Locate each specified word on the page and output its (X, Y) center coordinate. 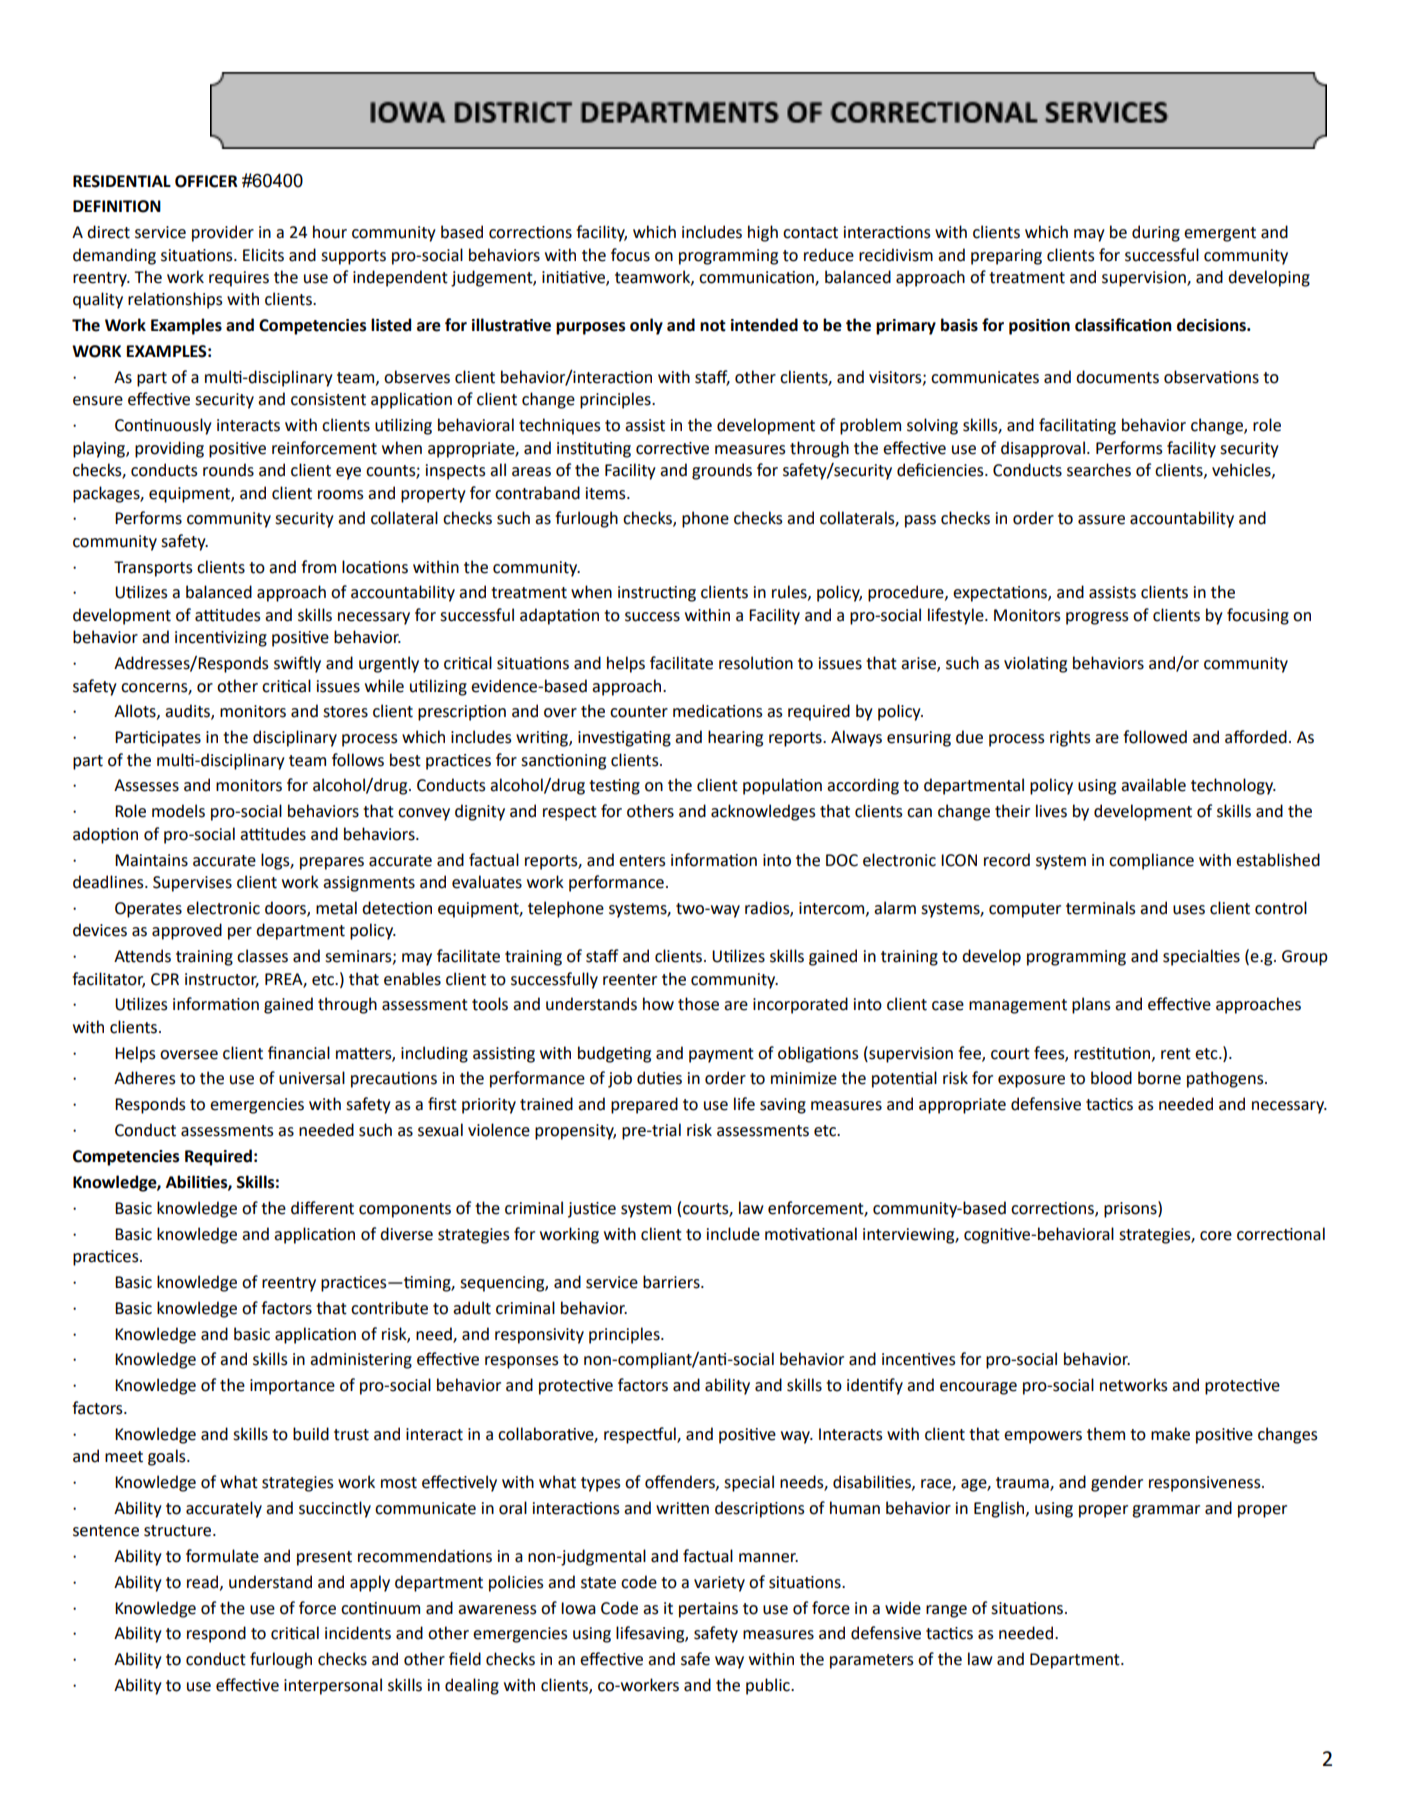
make (1170, 1434)
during (1156, 233)
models (178, 811)
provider (223, 233)
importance (292, 1387)
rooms (341, 495)
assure (1101, 520)
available (1153, 785)
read (204, 1582)
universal (312, 1078)
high (763, 233)
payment (721, 1055)
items (607, 493)
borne (1159, 1078)
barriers (672, 1282)
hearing (735, 738)
